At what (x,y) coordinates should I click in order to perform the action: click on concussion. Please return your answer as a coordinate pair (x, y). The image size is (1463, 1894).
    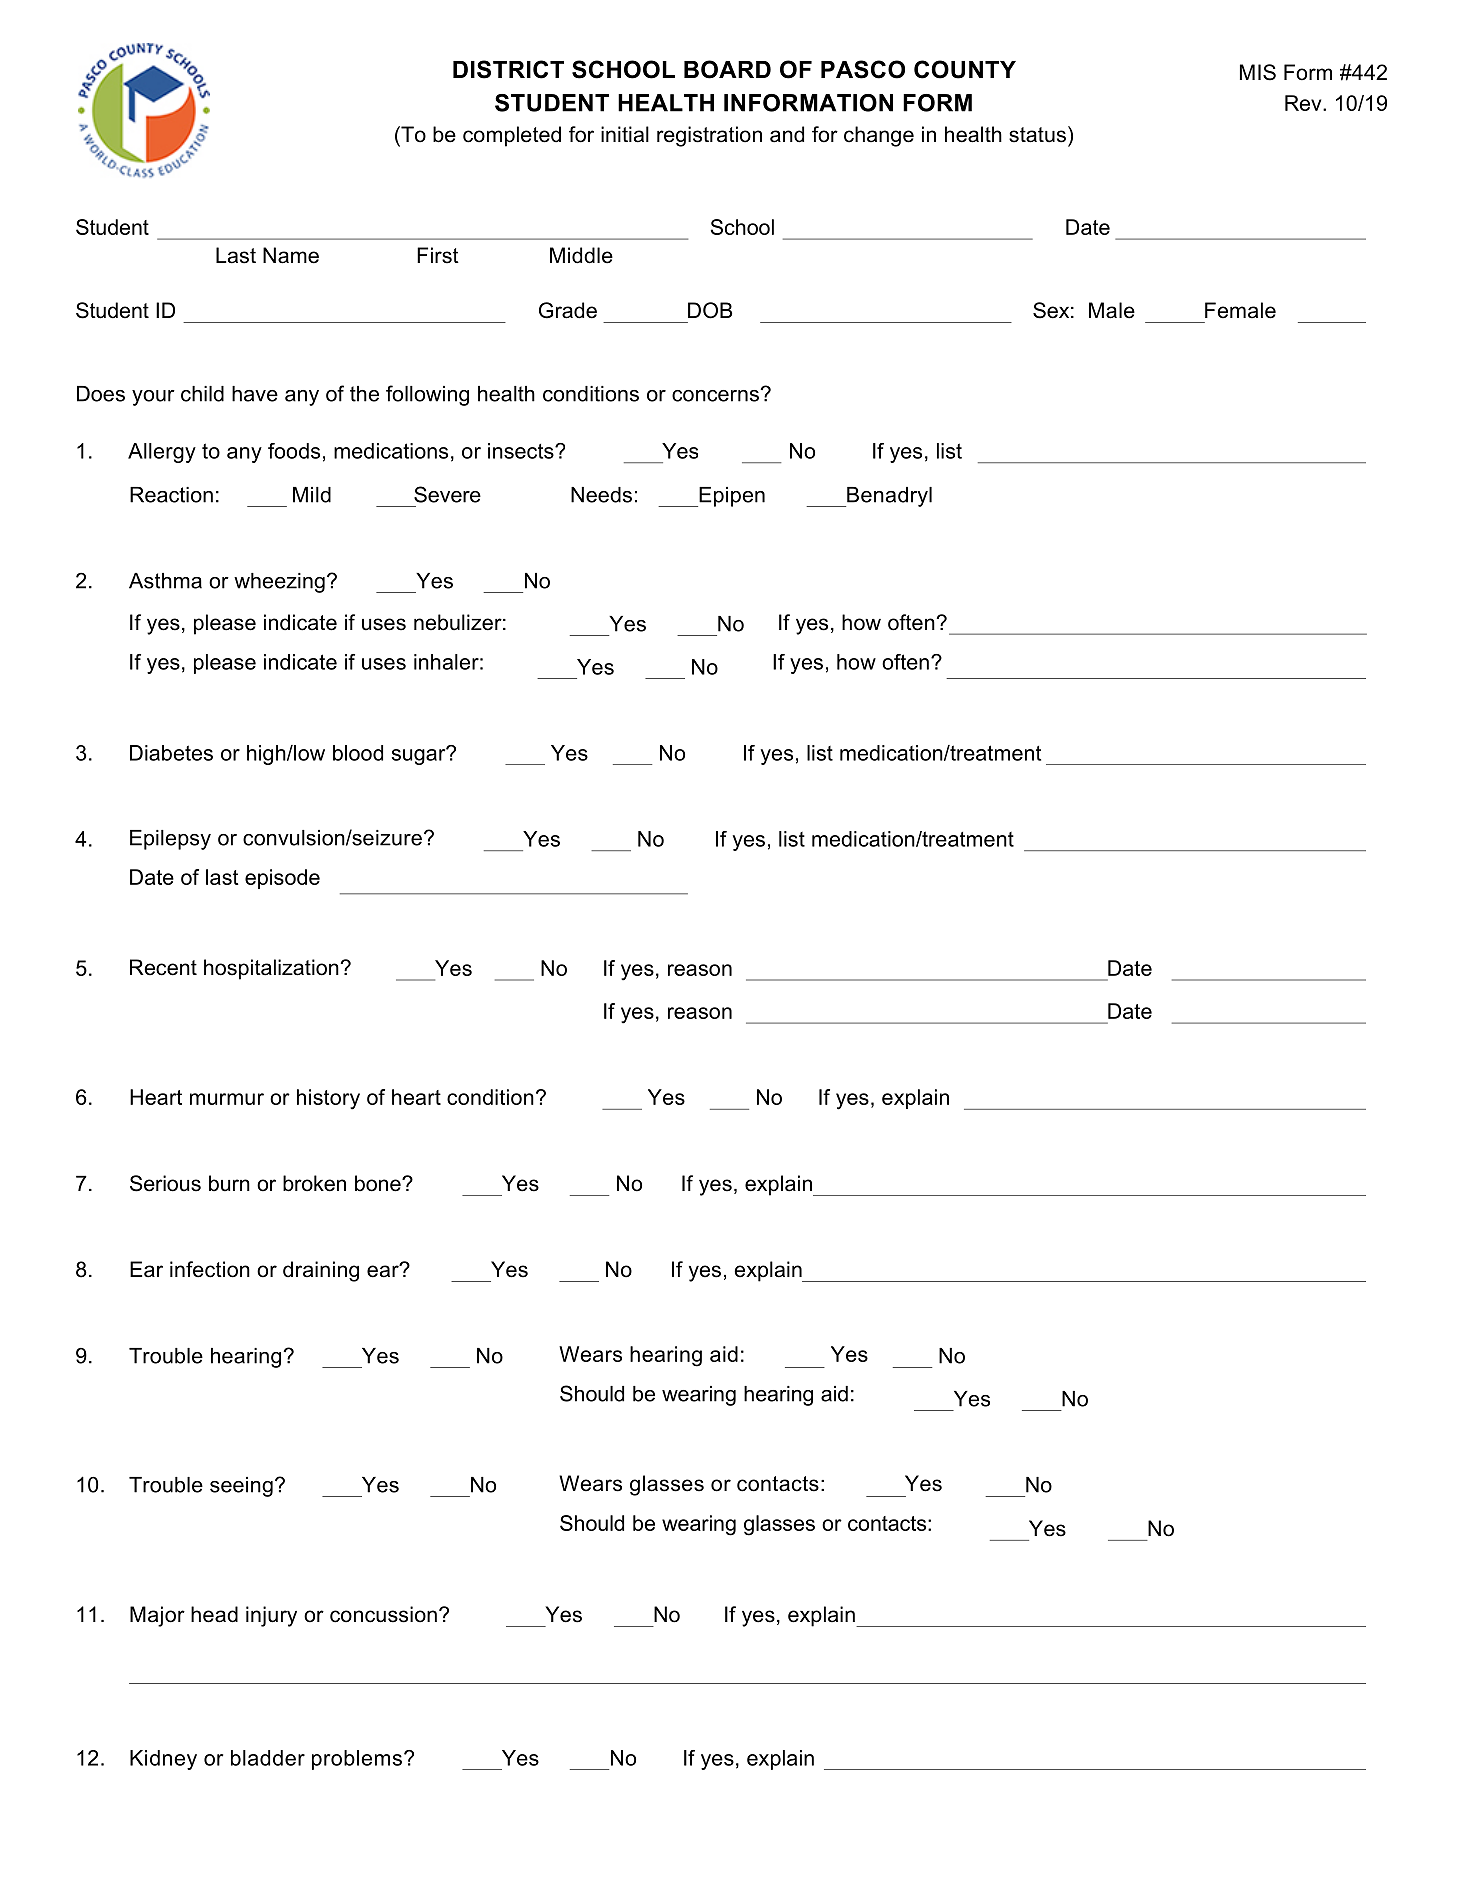
    Looking at the image, I should click on (383, 1614).
